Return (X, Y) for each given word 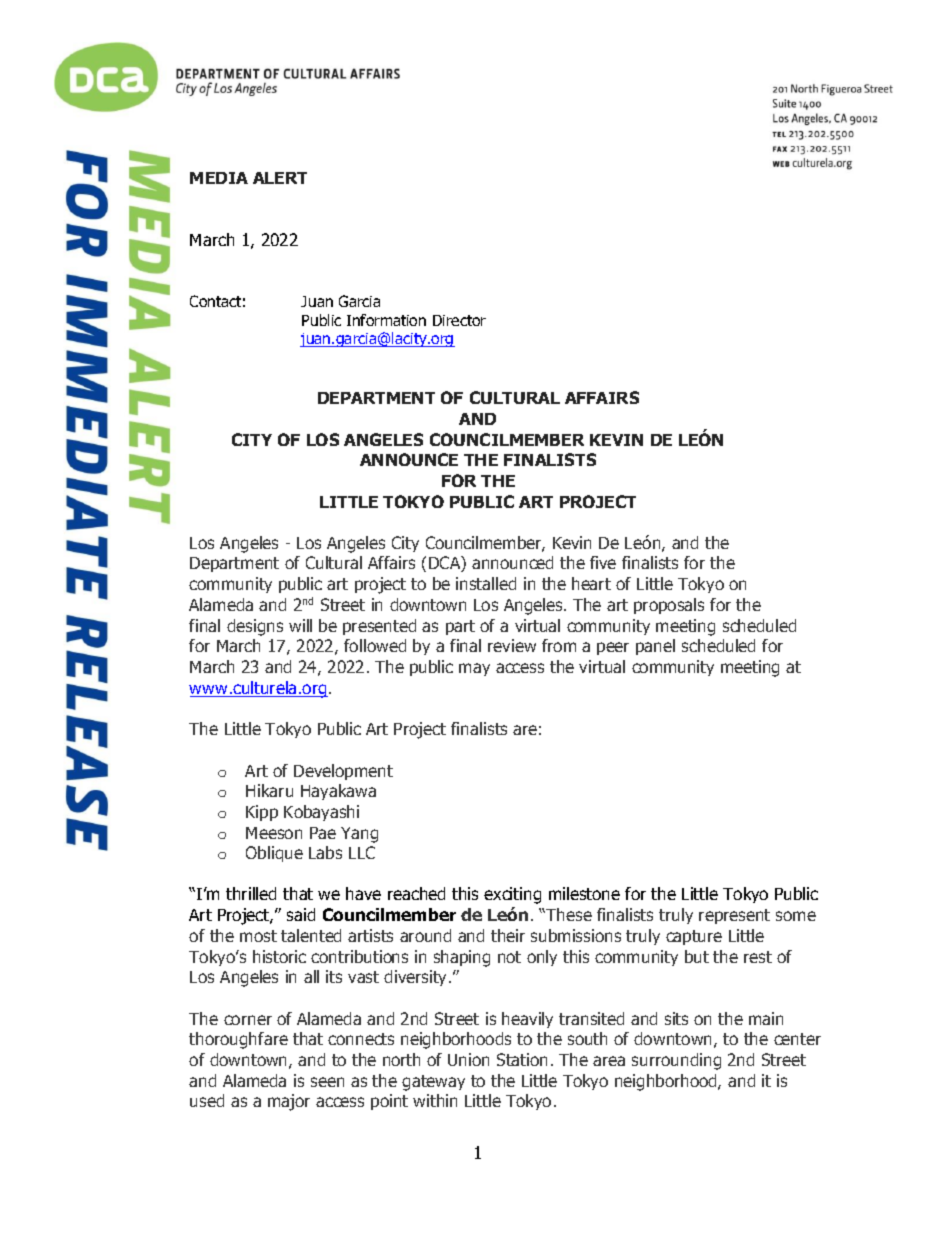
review (512, 645)
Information (386, 320)
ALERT (280, 178)
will (300, 625)
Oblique (274, 854)
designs (255, 627)
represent (734, 916)
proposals (669, 606)
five (603, 562)
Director (459, 320)
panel (655, 647)
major (289, 1102)
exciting (512, 895)
